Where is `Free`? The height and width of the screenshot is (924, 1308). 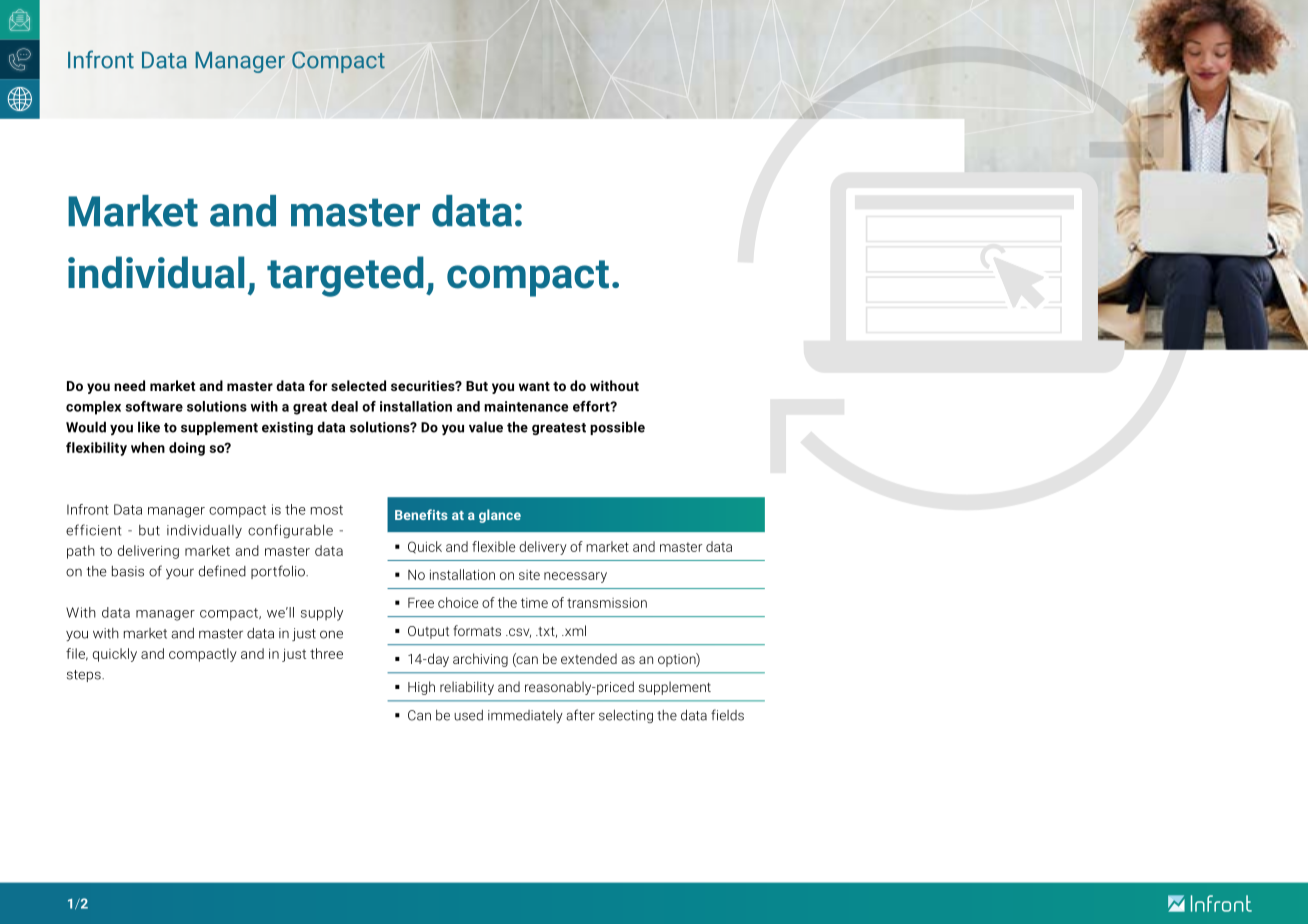 Free is located at coordinates (421, 603).
